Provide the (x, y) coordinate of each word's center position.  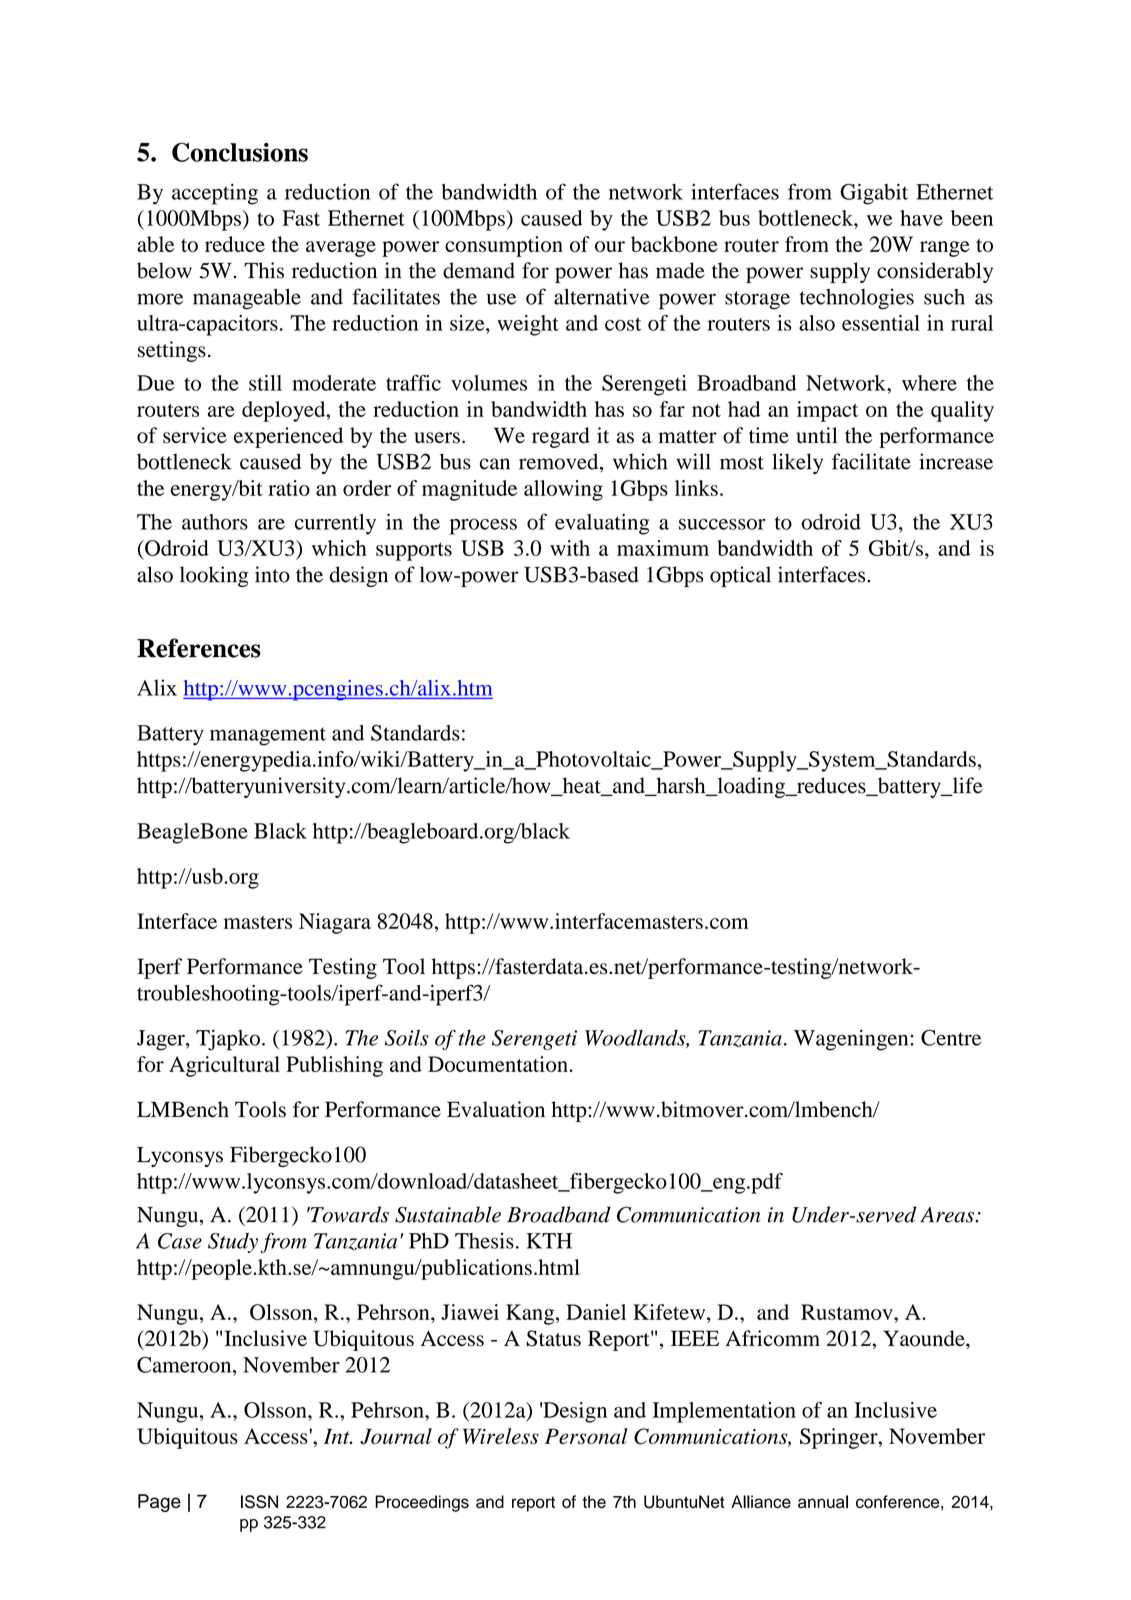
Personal (586, 1436)
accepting (215, 194)
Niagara (335, 923)
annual (823, 1501)
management (268, 736)
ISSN (259, 1502)
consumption (504, 246)
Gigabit (874, 194)
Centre (951, 1037)
